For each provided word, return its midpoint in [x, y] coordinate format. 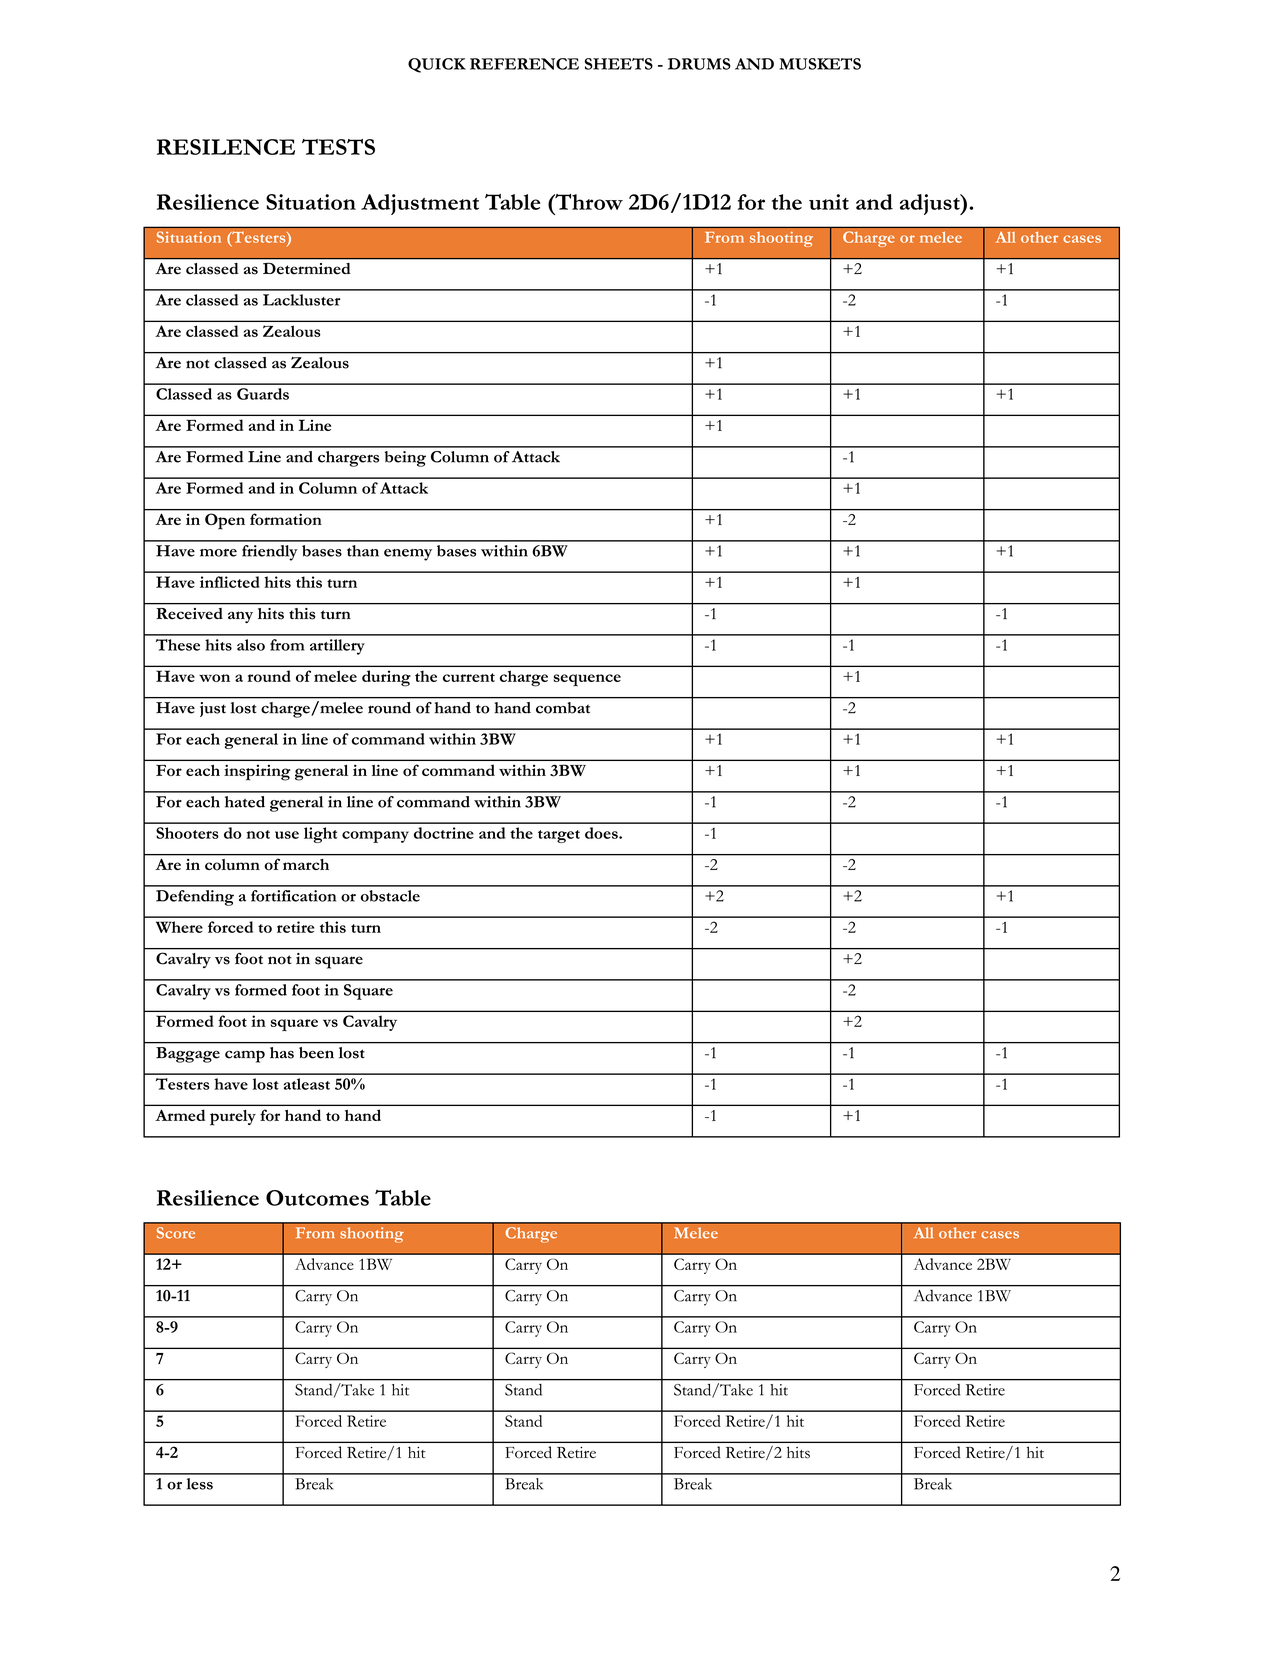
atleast [307, 1084]
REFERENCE [524, 64]
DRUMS [699, 64]
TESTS [338, 147]
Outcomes [317, 1198]
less [200, 1484]
